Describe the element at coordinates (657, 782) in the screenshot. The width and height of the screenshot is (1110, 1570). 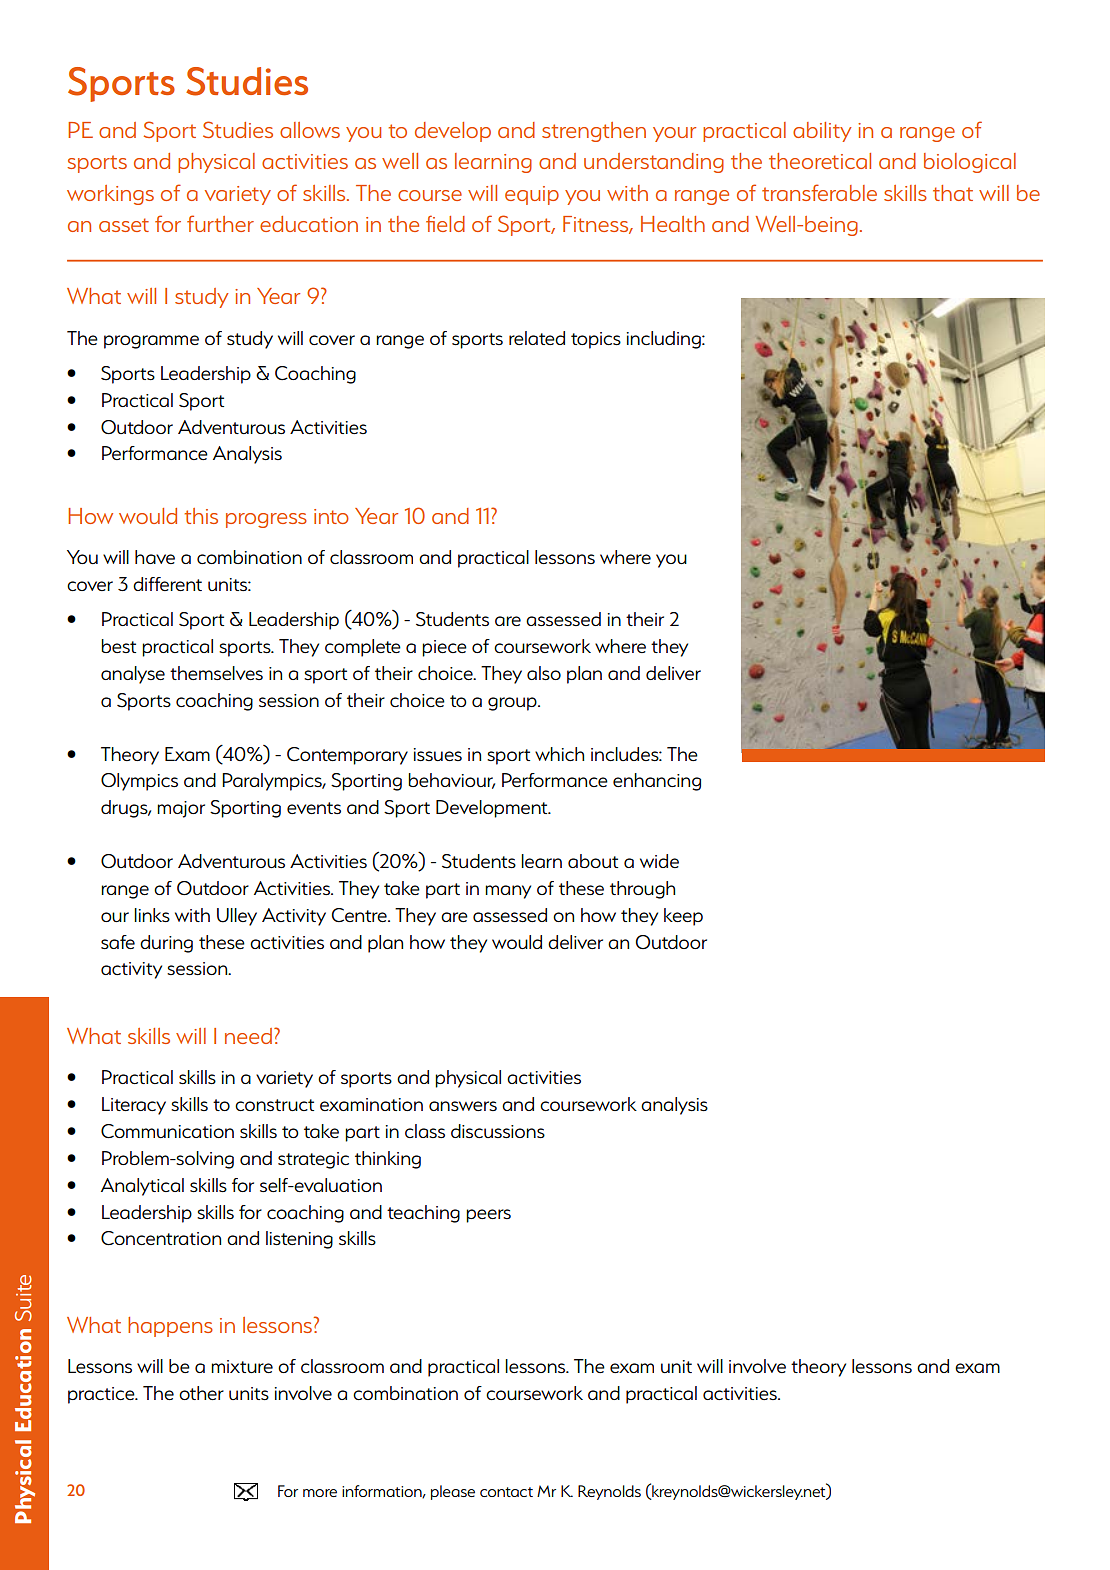
I see `enhancing` at that location.
